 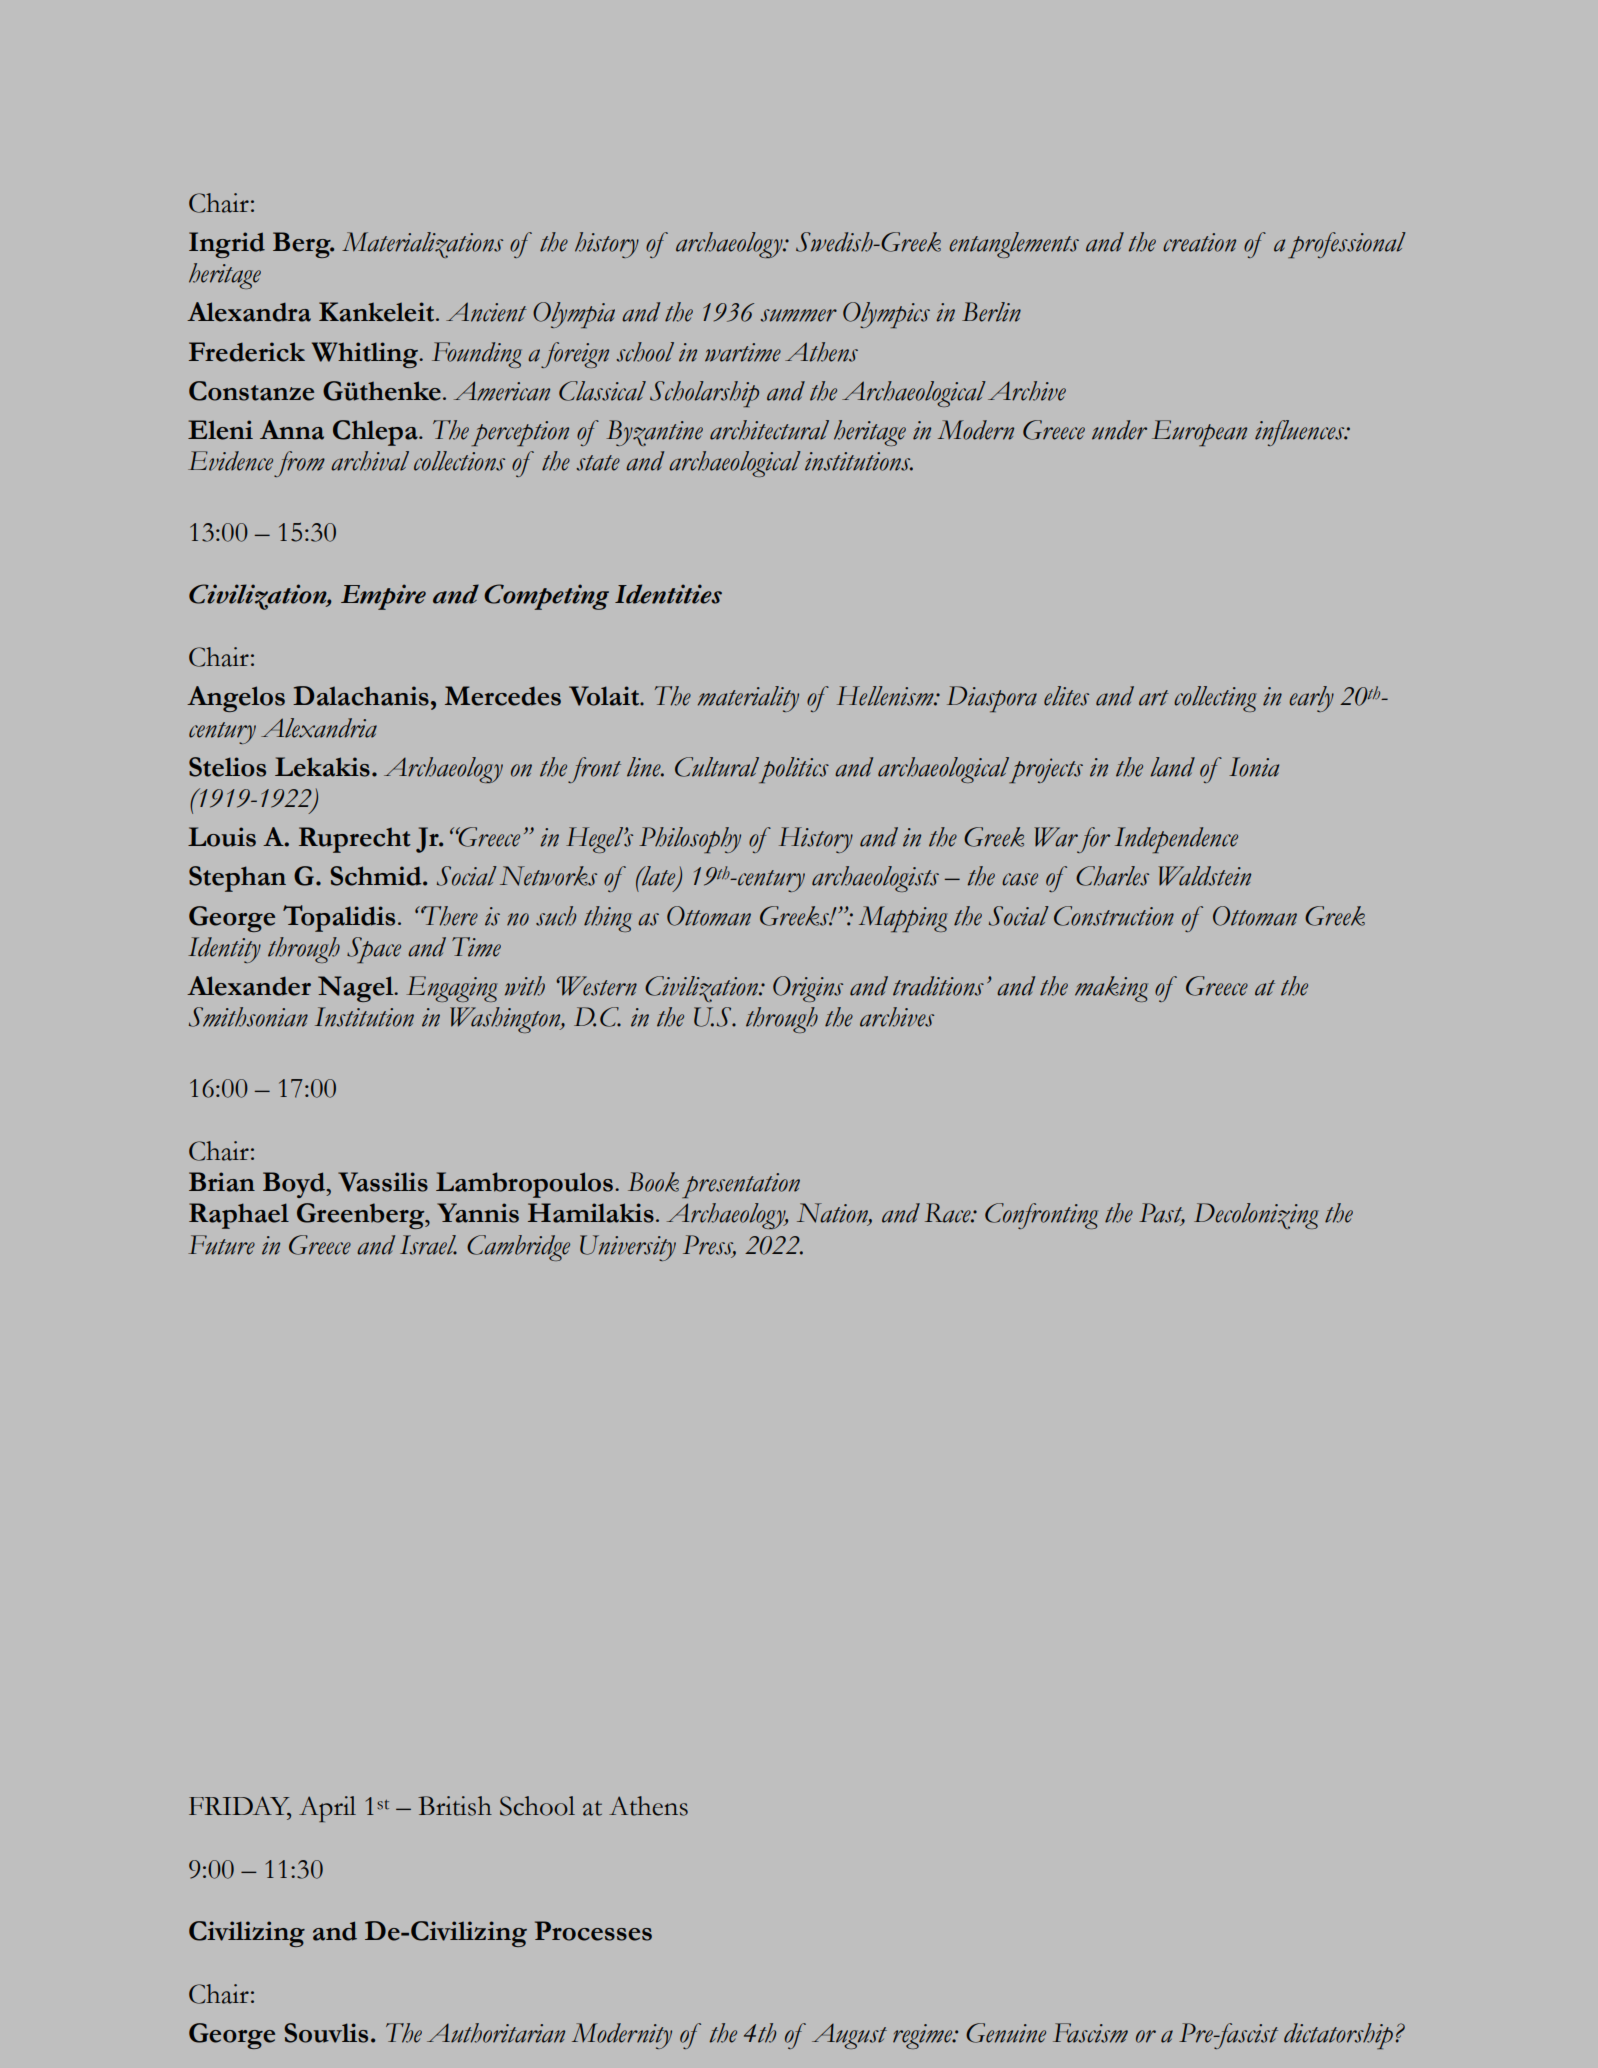 I want to click on summer, so click(x=798, y=315).
